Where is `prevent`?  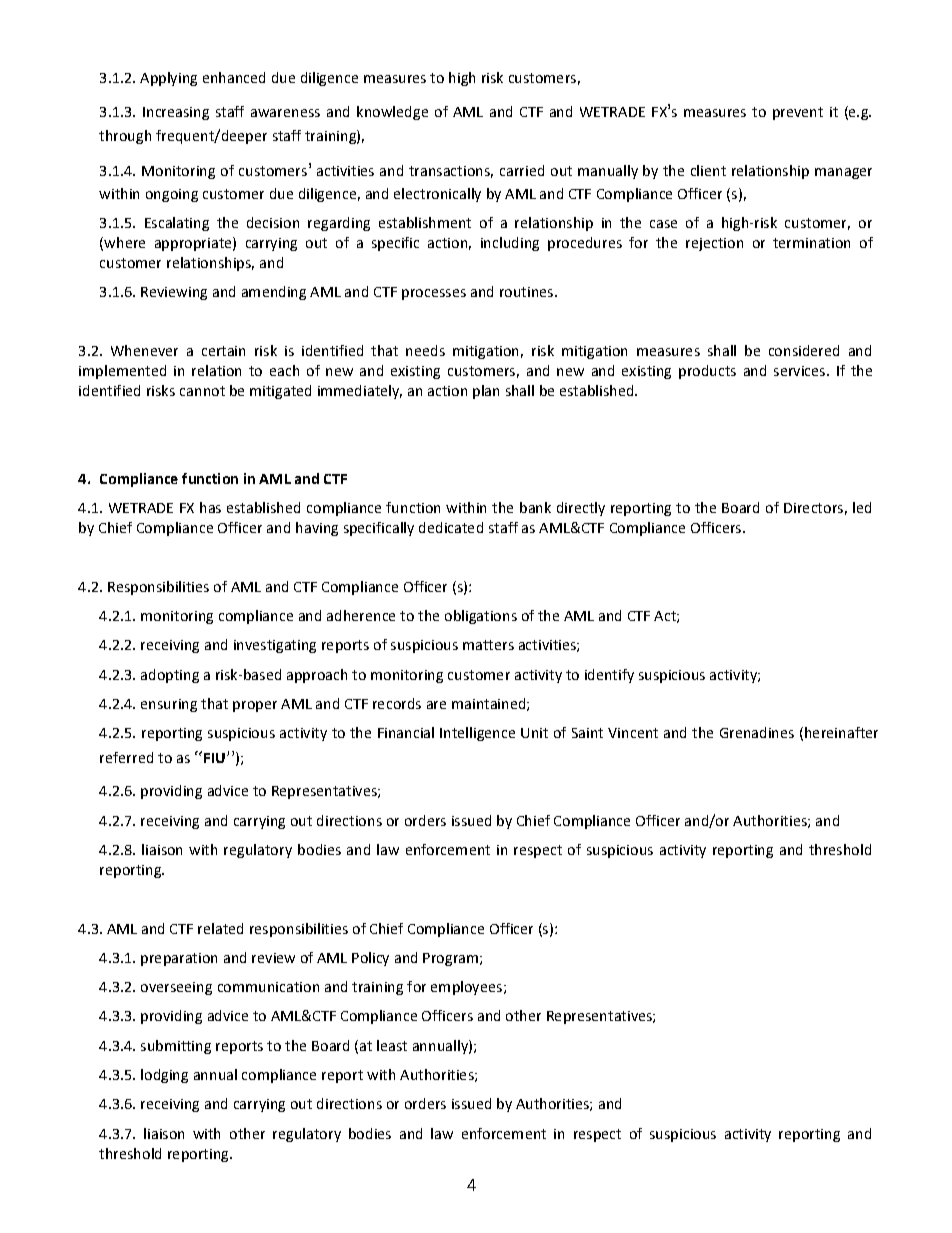
prevent is located at coordinates (798, 113).
